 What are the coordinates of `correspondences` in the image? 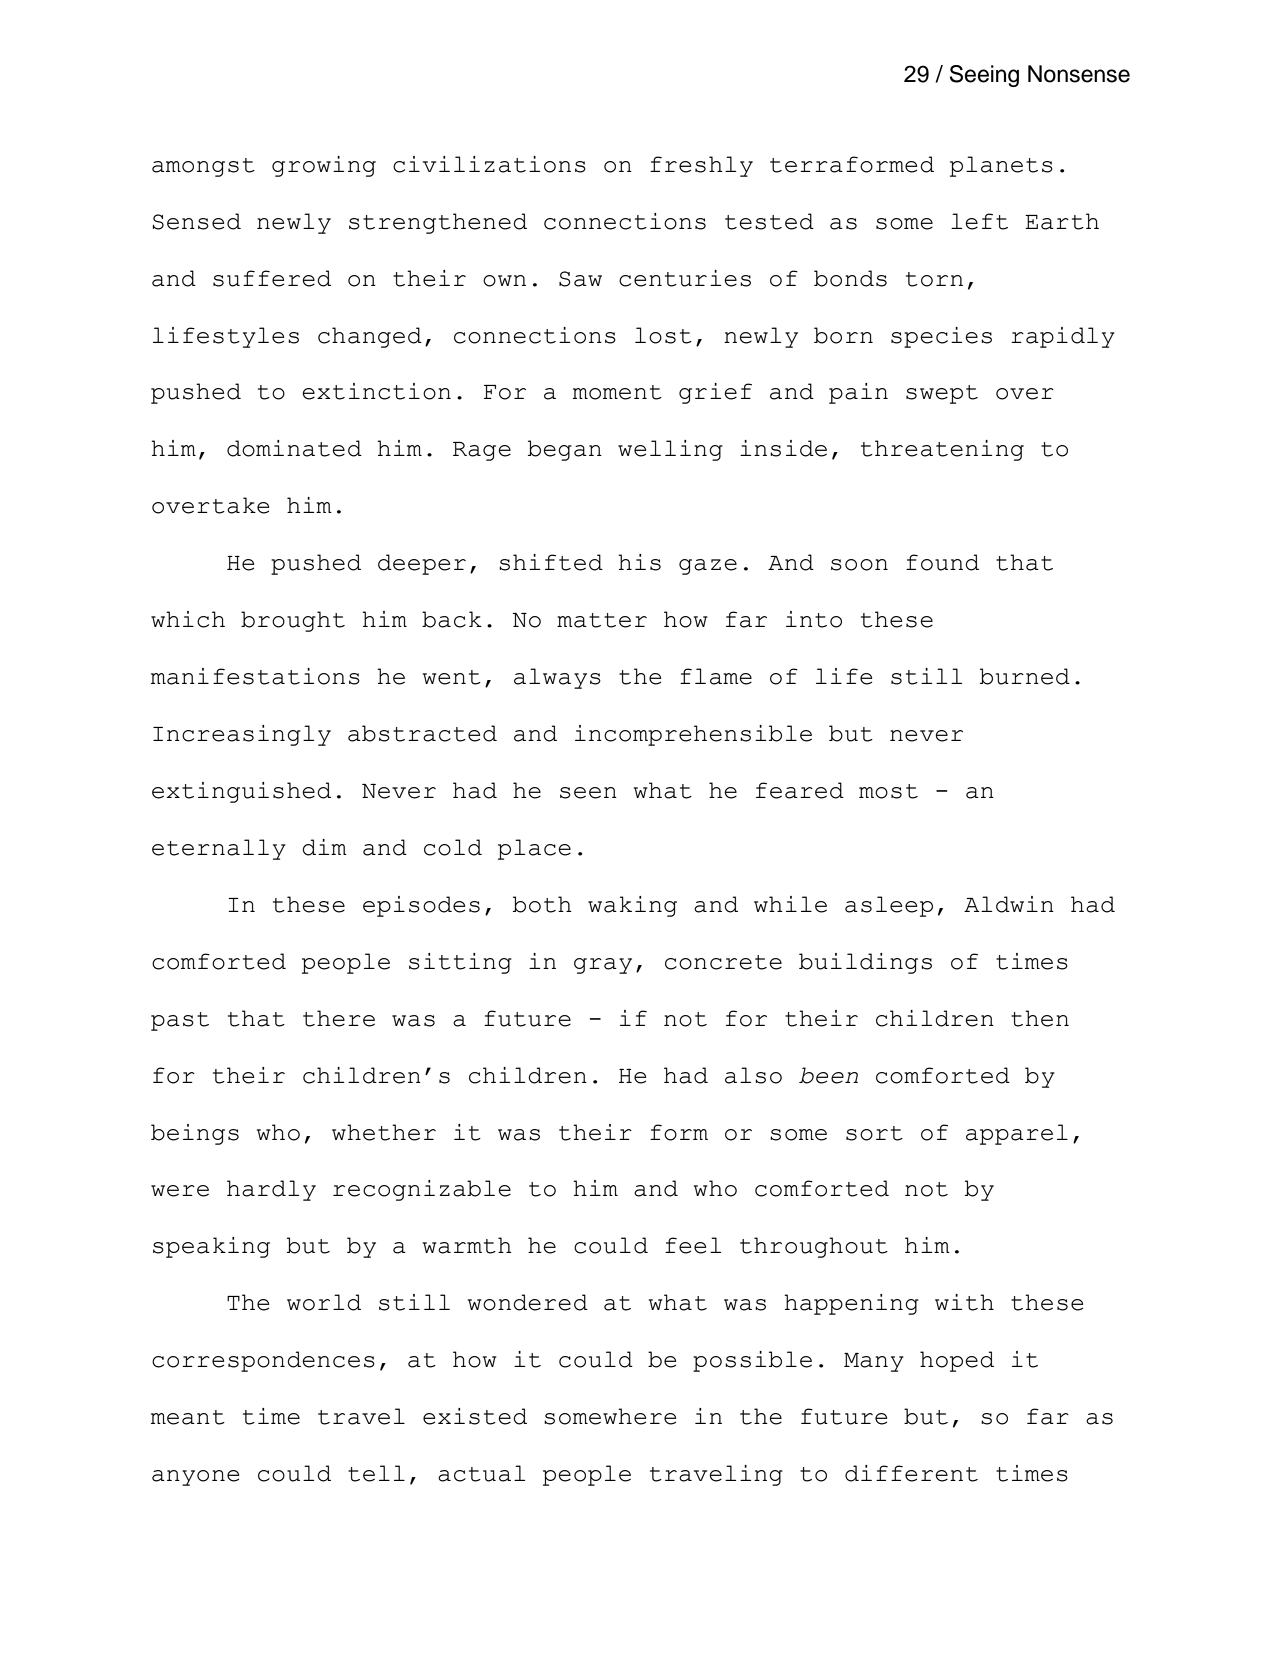 It's located at (263, 1361).
